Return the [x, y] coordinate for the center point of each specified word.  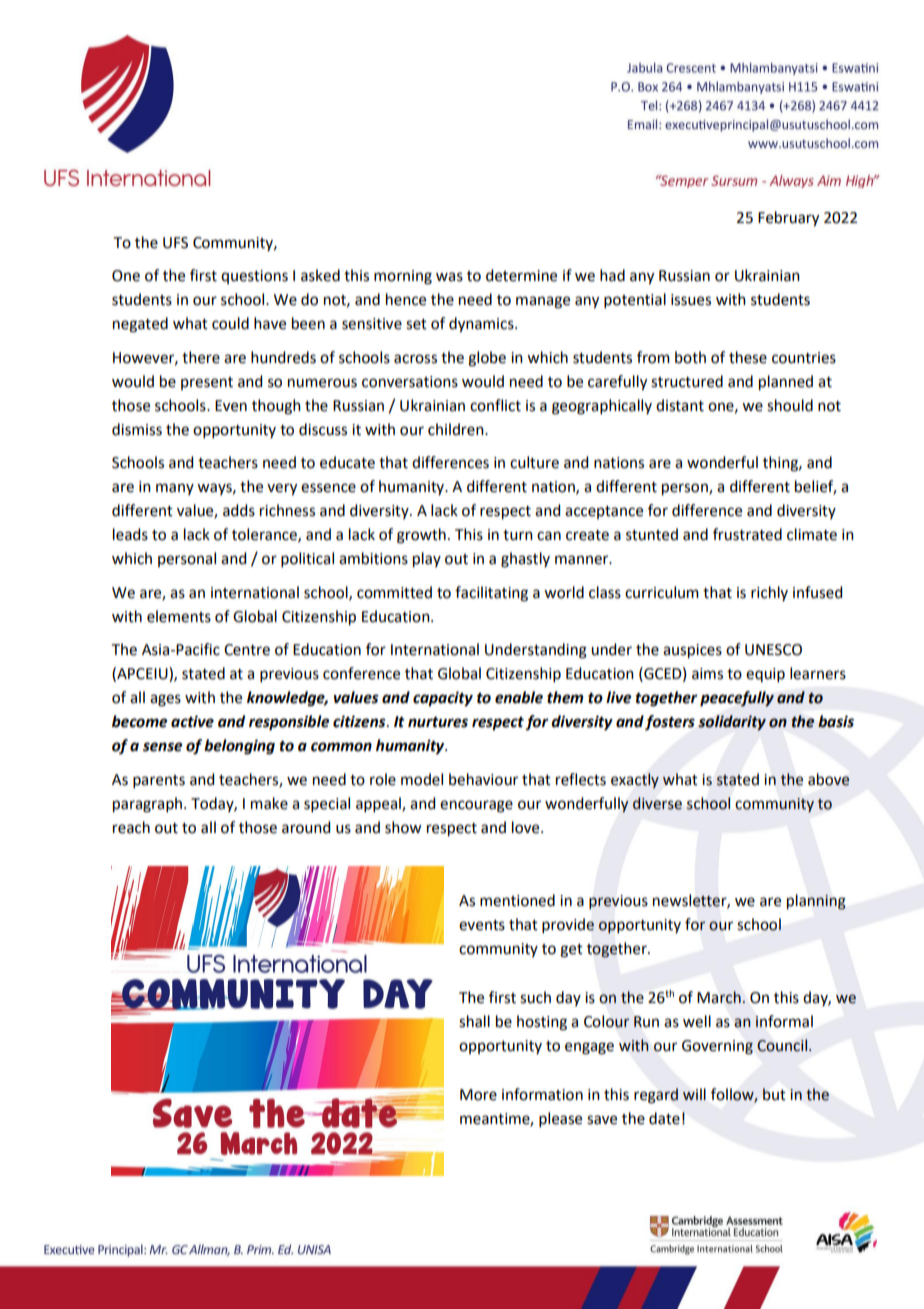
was [449, 277]
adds [239, 510]
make [269, 803]
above [829, 779]
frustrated [747, 534]
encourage [476, 806]
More [478, 1095]
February [788, 219]
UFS [175, 243]
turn [518, 535]
